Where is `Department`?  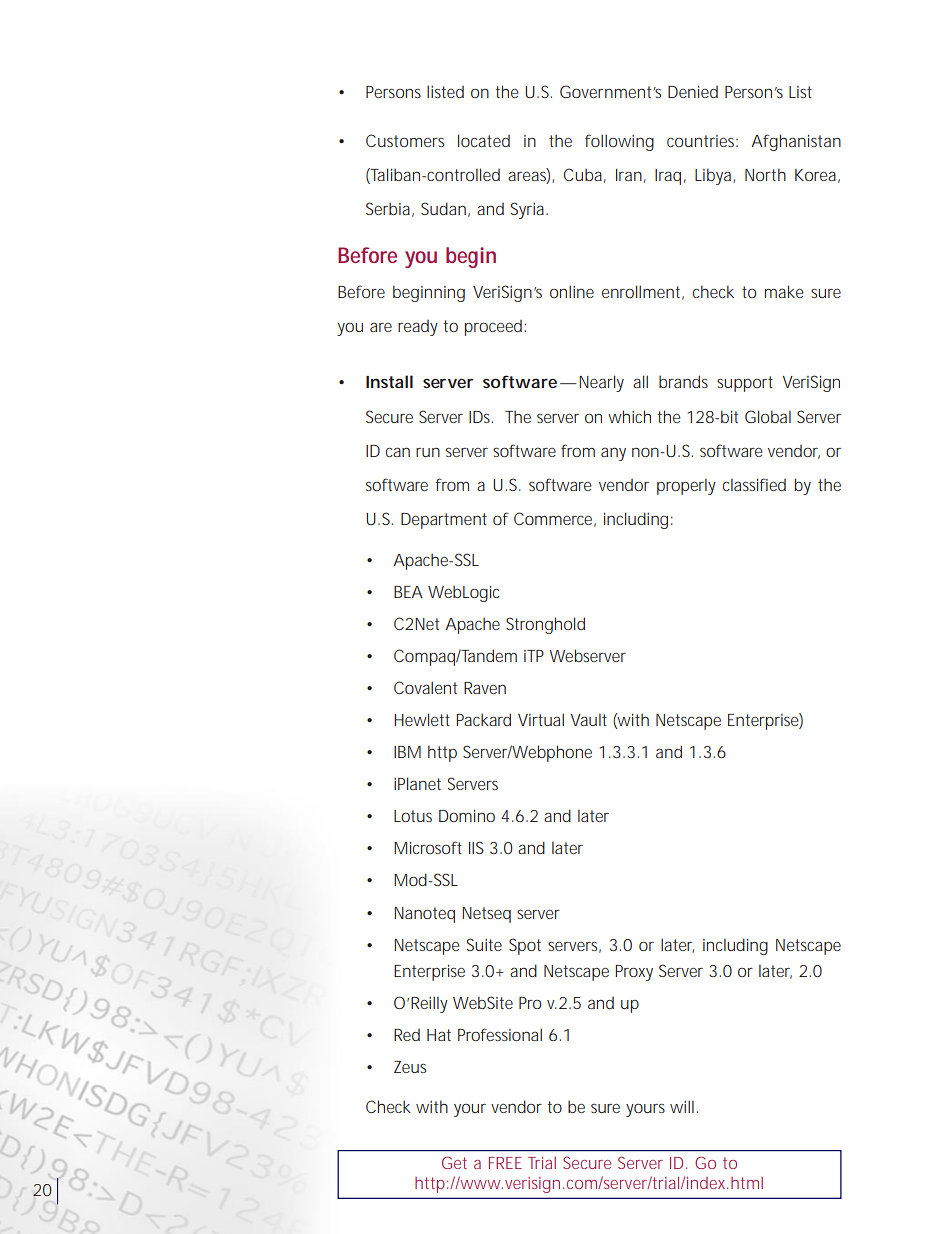
Department is located at coordinates (444, 521).
